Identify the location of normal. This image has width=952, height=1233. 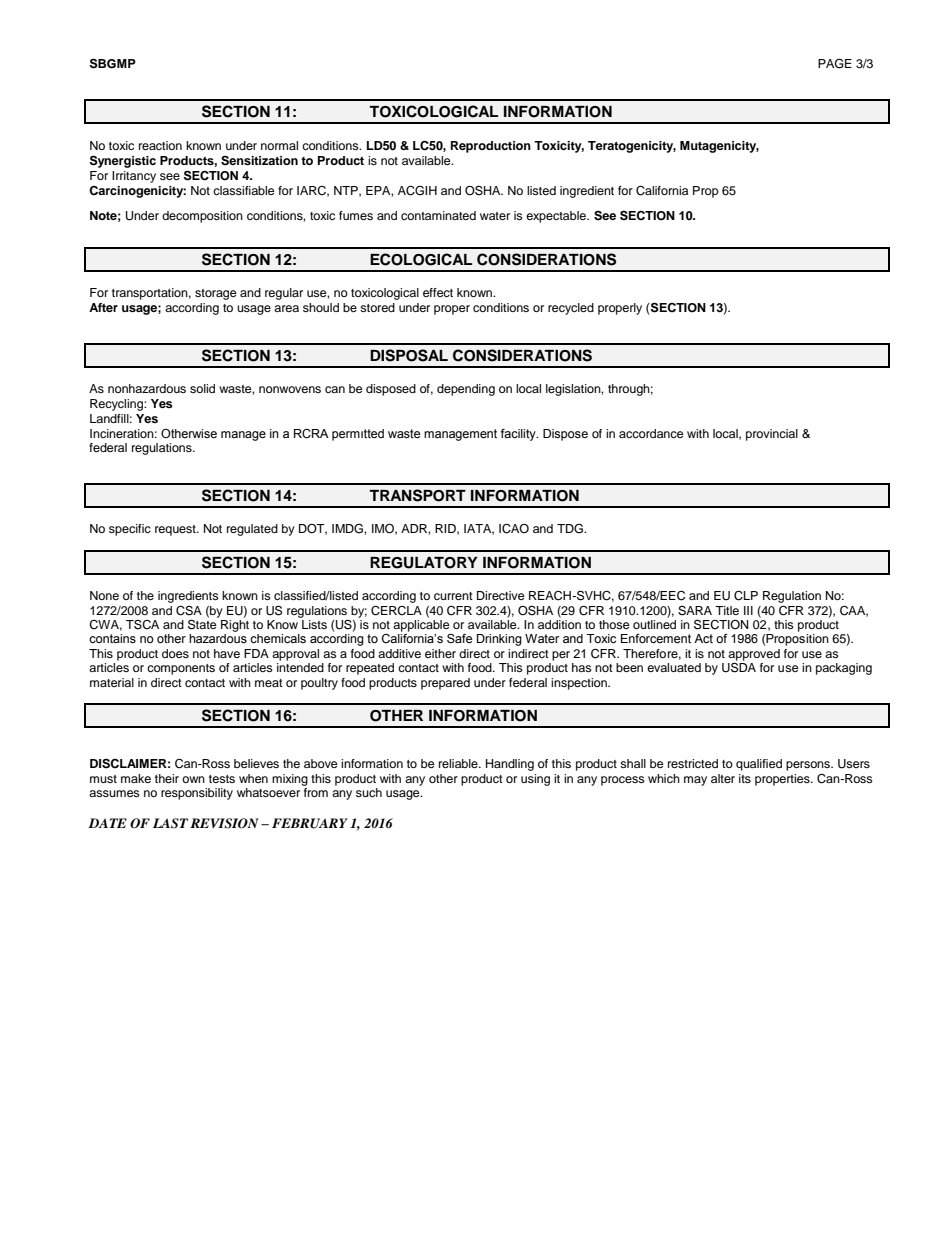
(279, 145).
